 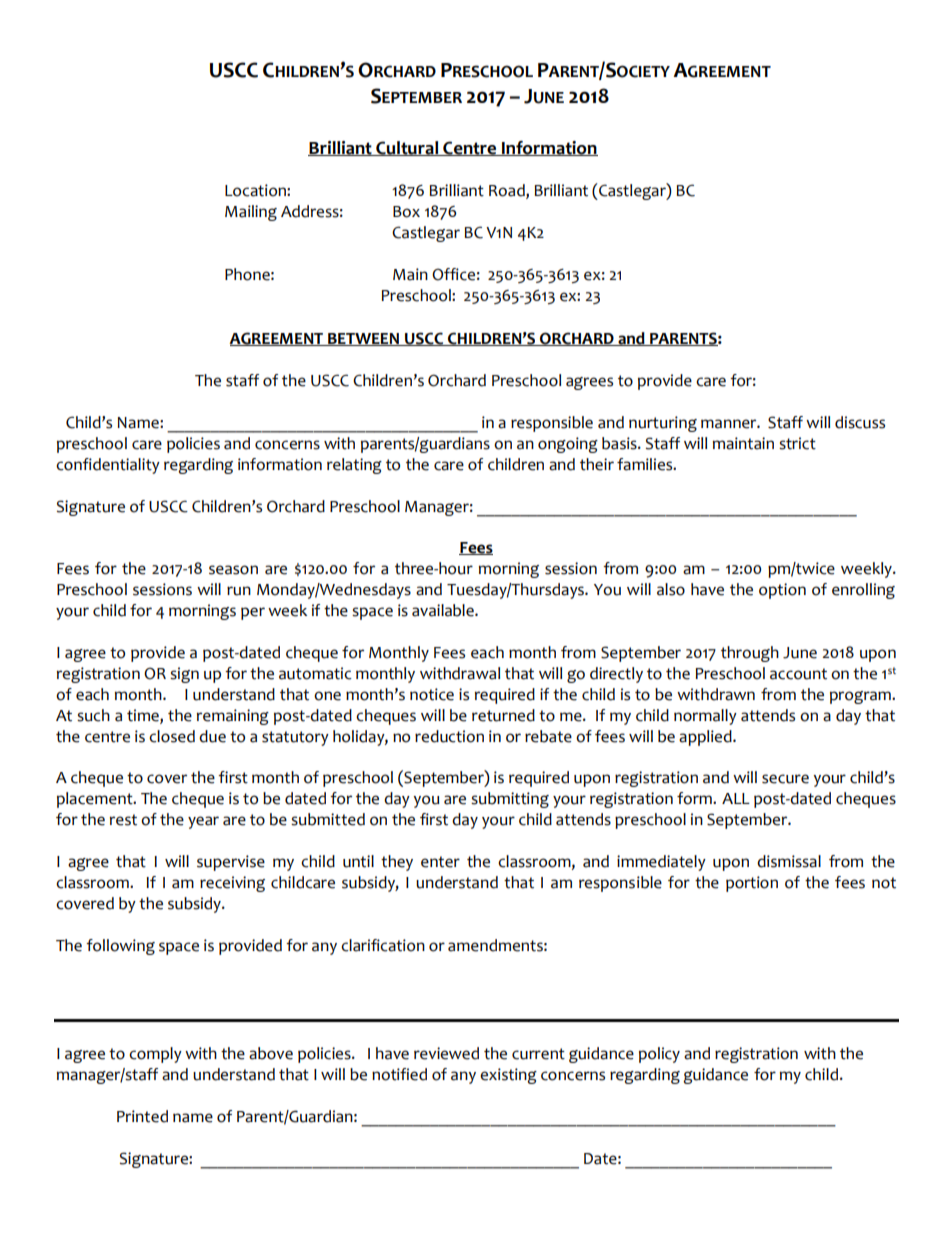 I want to click on supervise, so click(x=231, y=863).
